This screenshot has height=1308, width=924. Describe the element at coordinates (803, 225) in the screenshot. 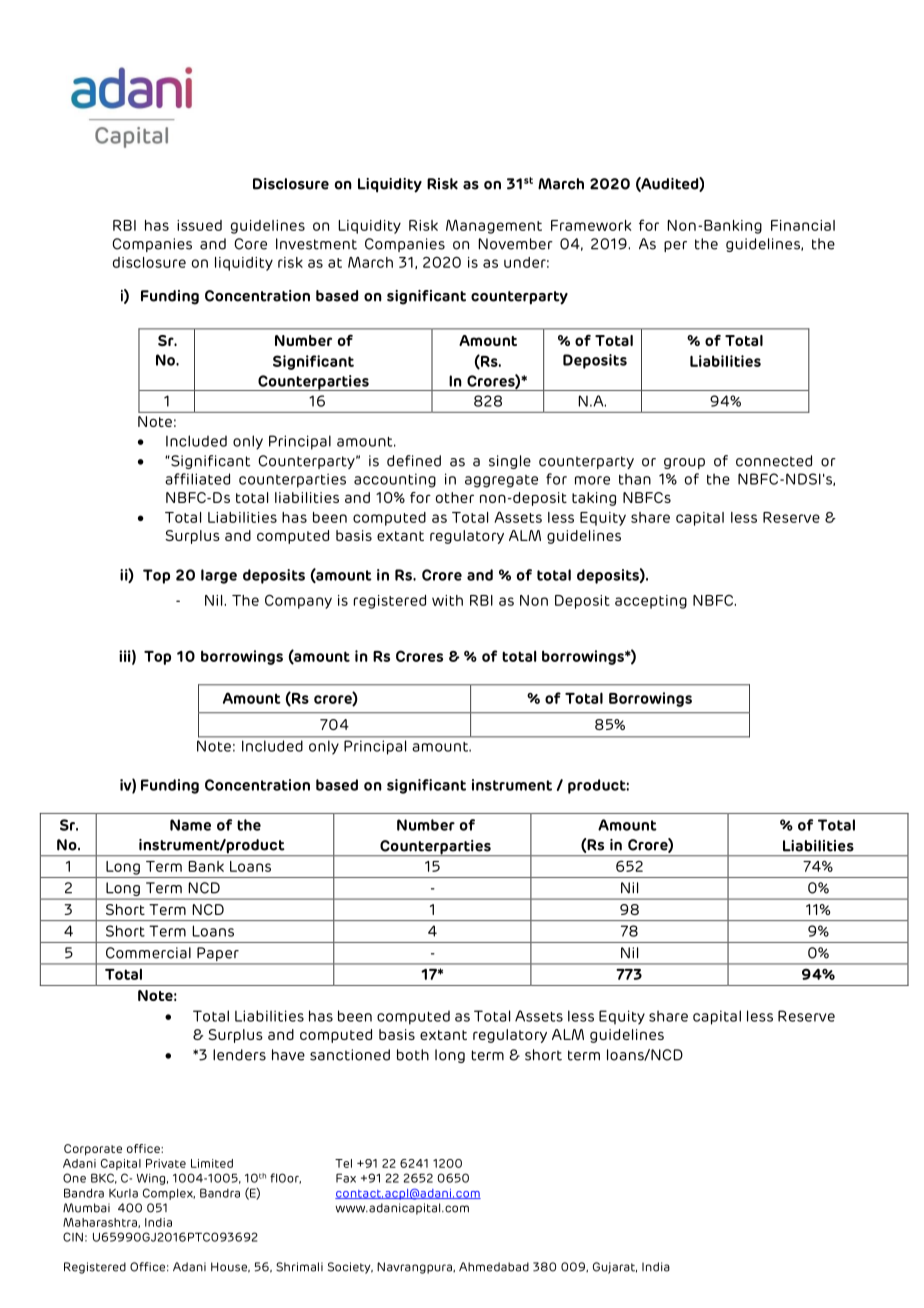

I see `Financial` at that location.
